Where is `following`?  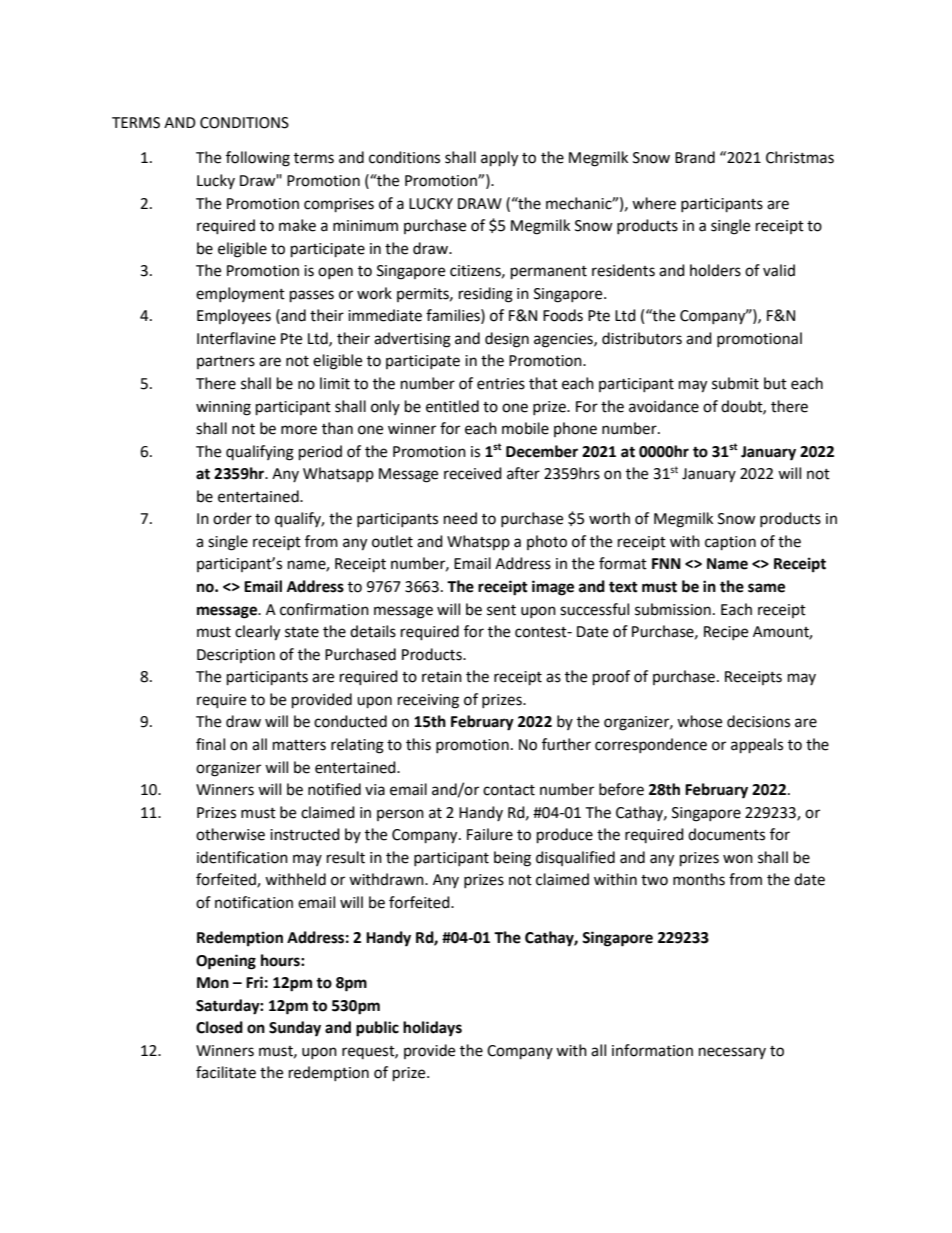 following is located at coordinates (258, 159).
